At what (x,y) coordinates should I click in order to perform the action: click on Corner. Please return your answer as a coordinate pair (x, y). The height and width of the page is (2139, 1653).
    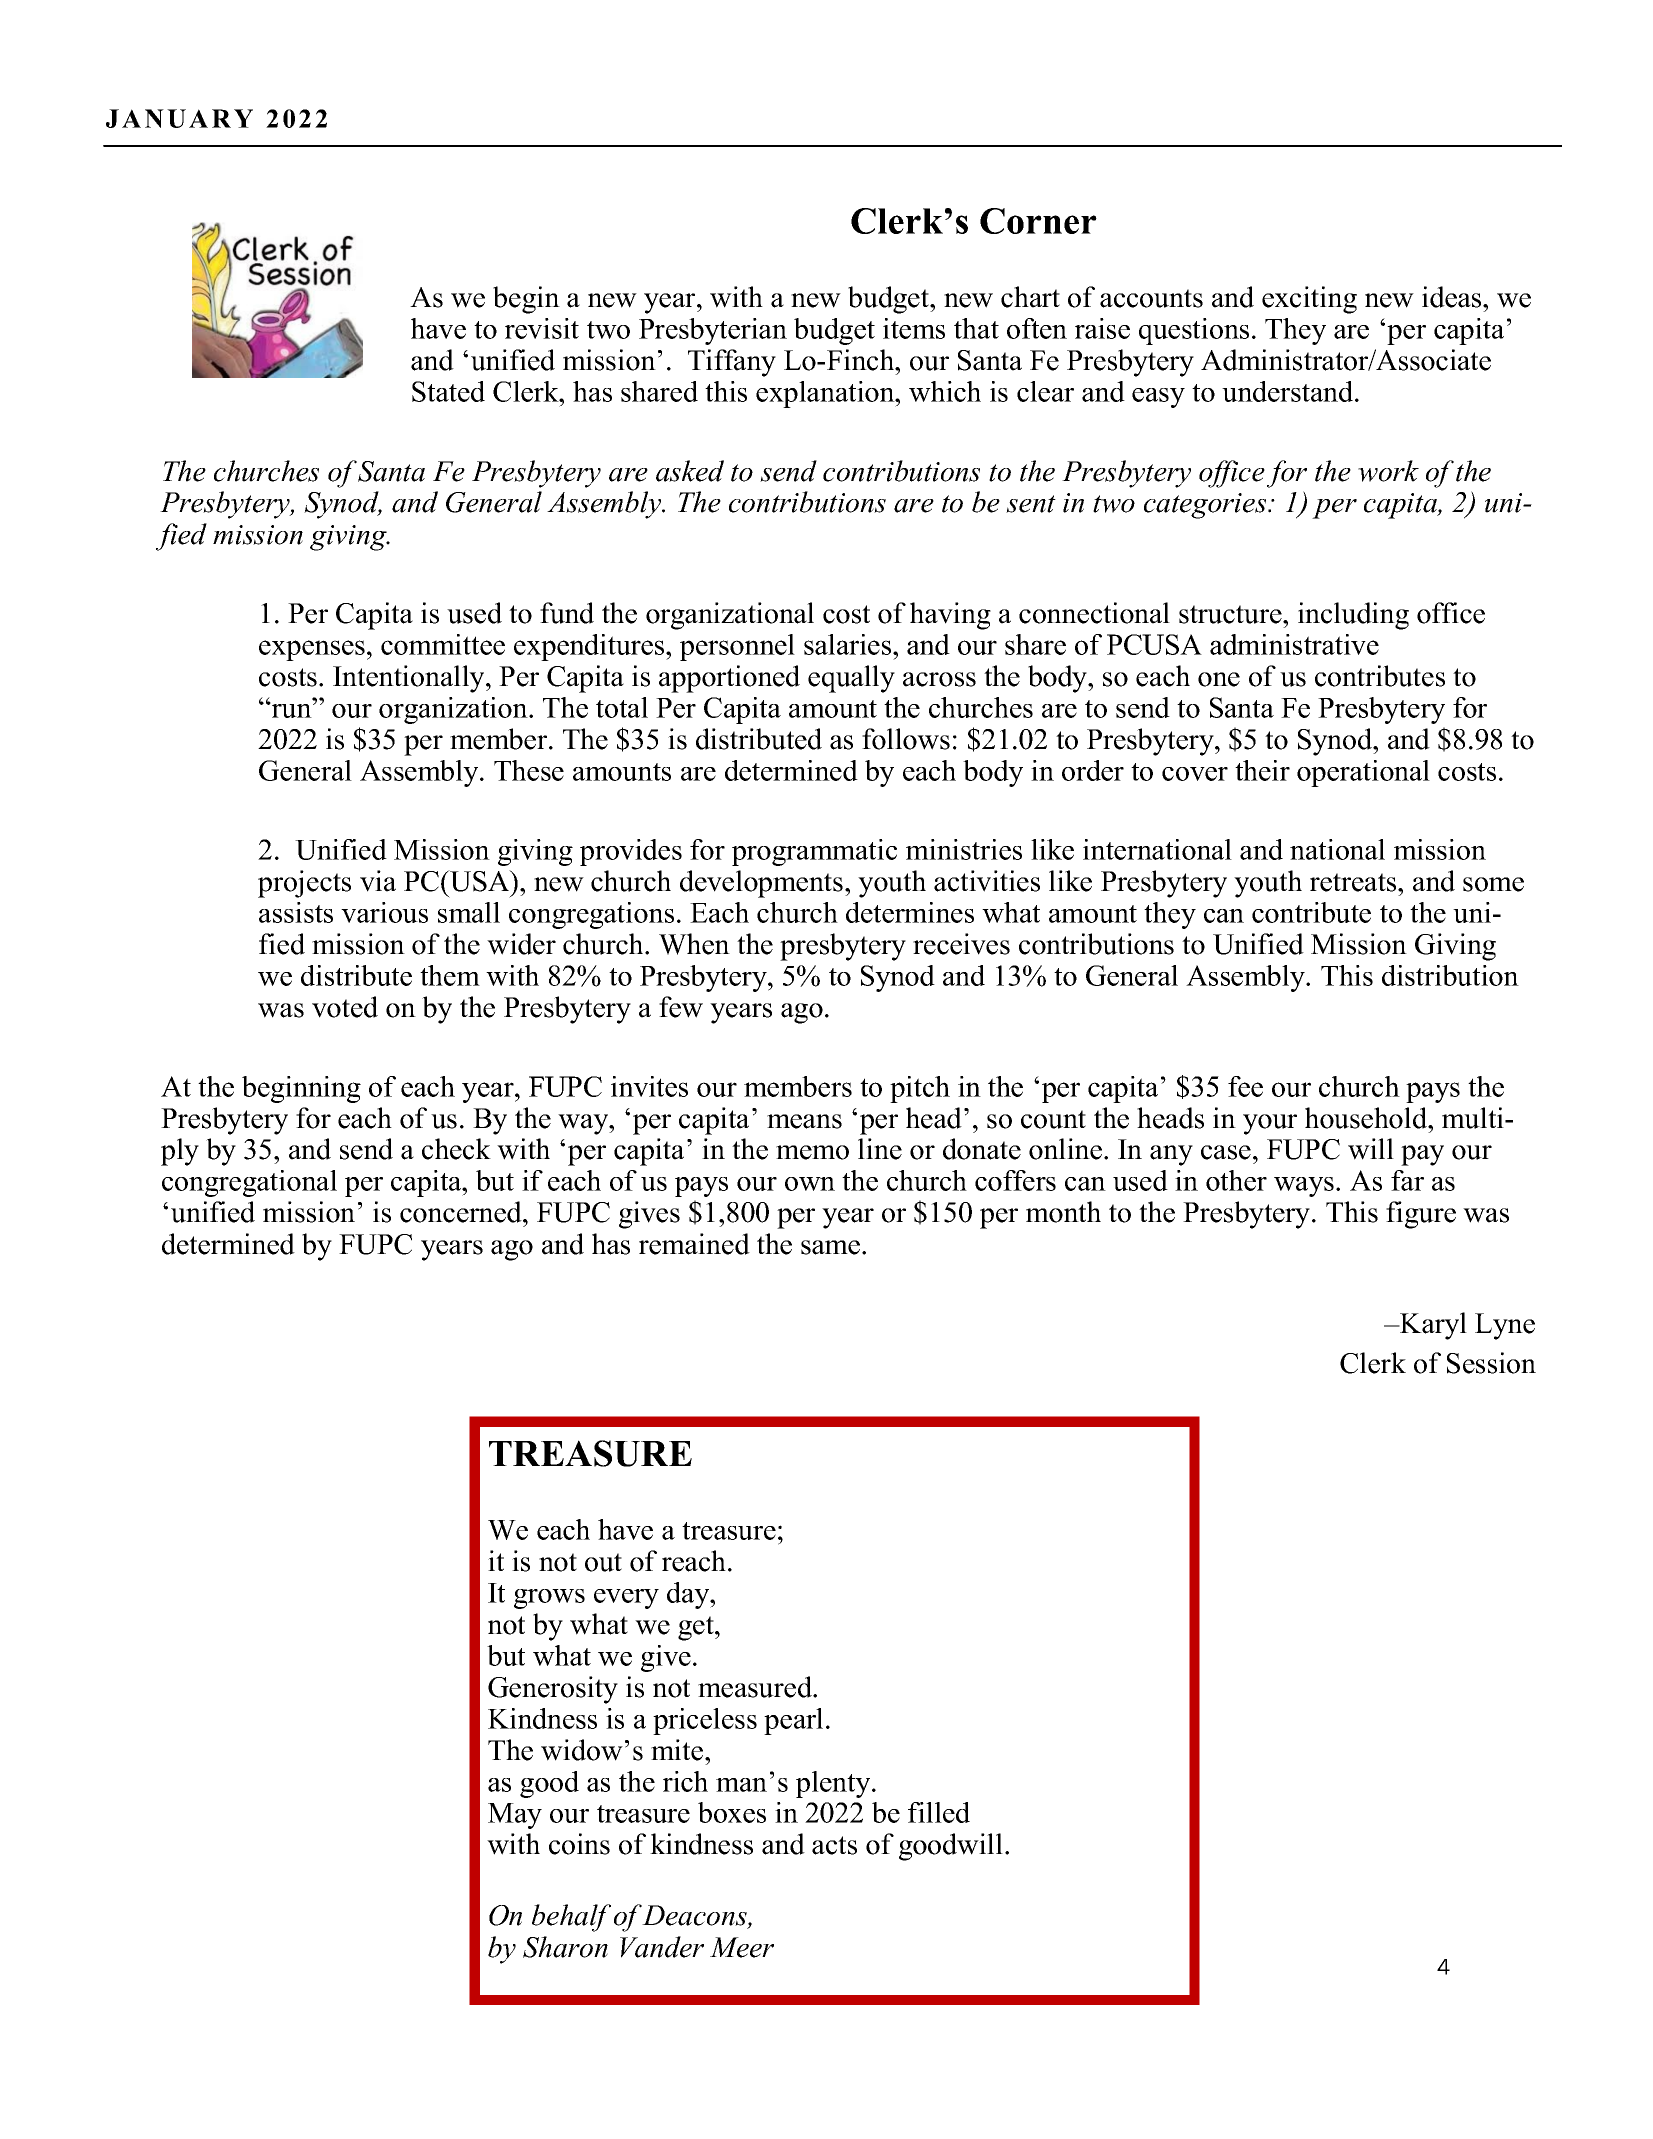
    Looking at the image, I should click on (1038, 221).
